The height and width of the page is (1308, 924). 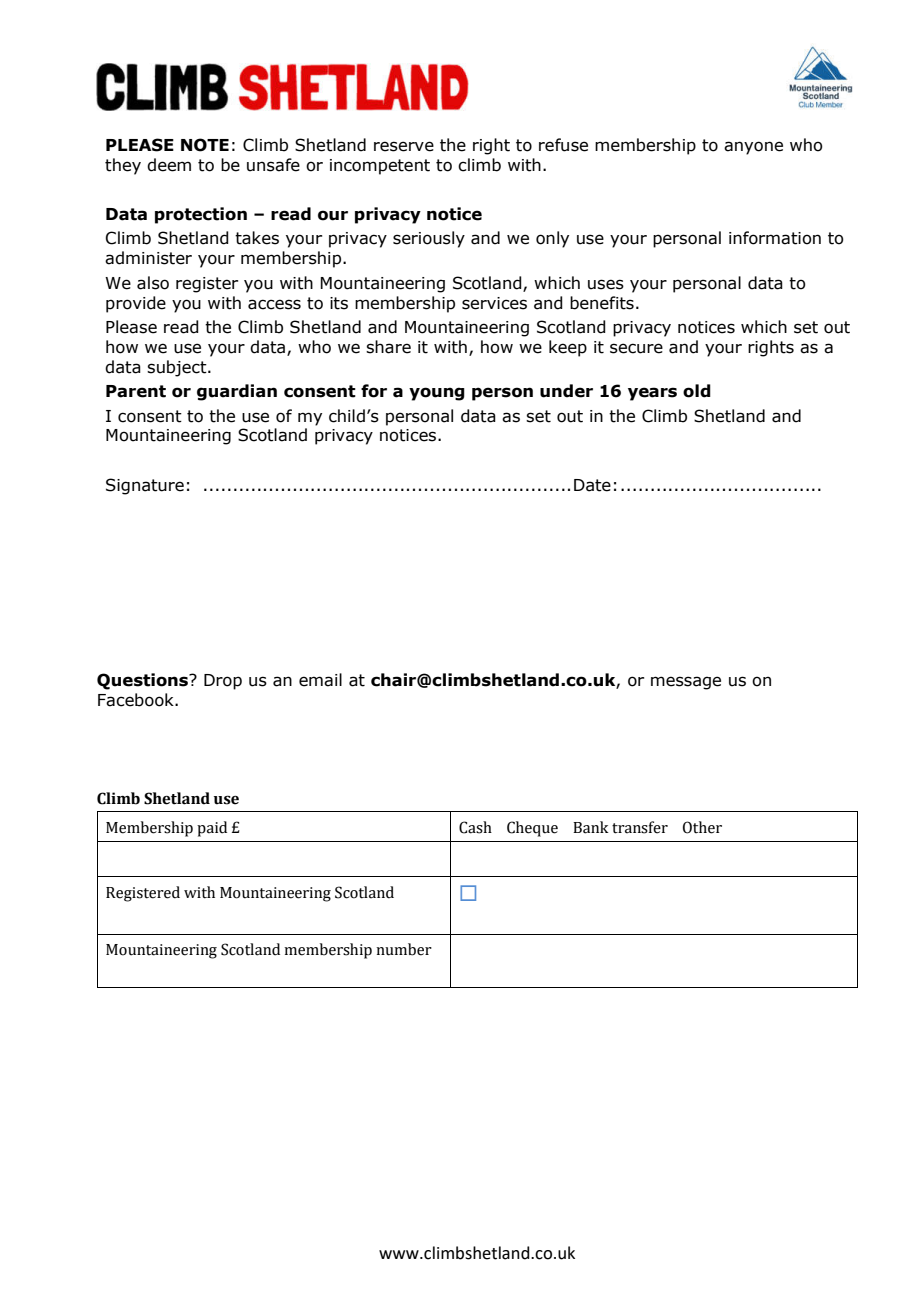 I want to click on paid, so click(x=212, y=829).
